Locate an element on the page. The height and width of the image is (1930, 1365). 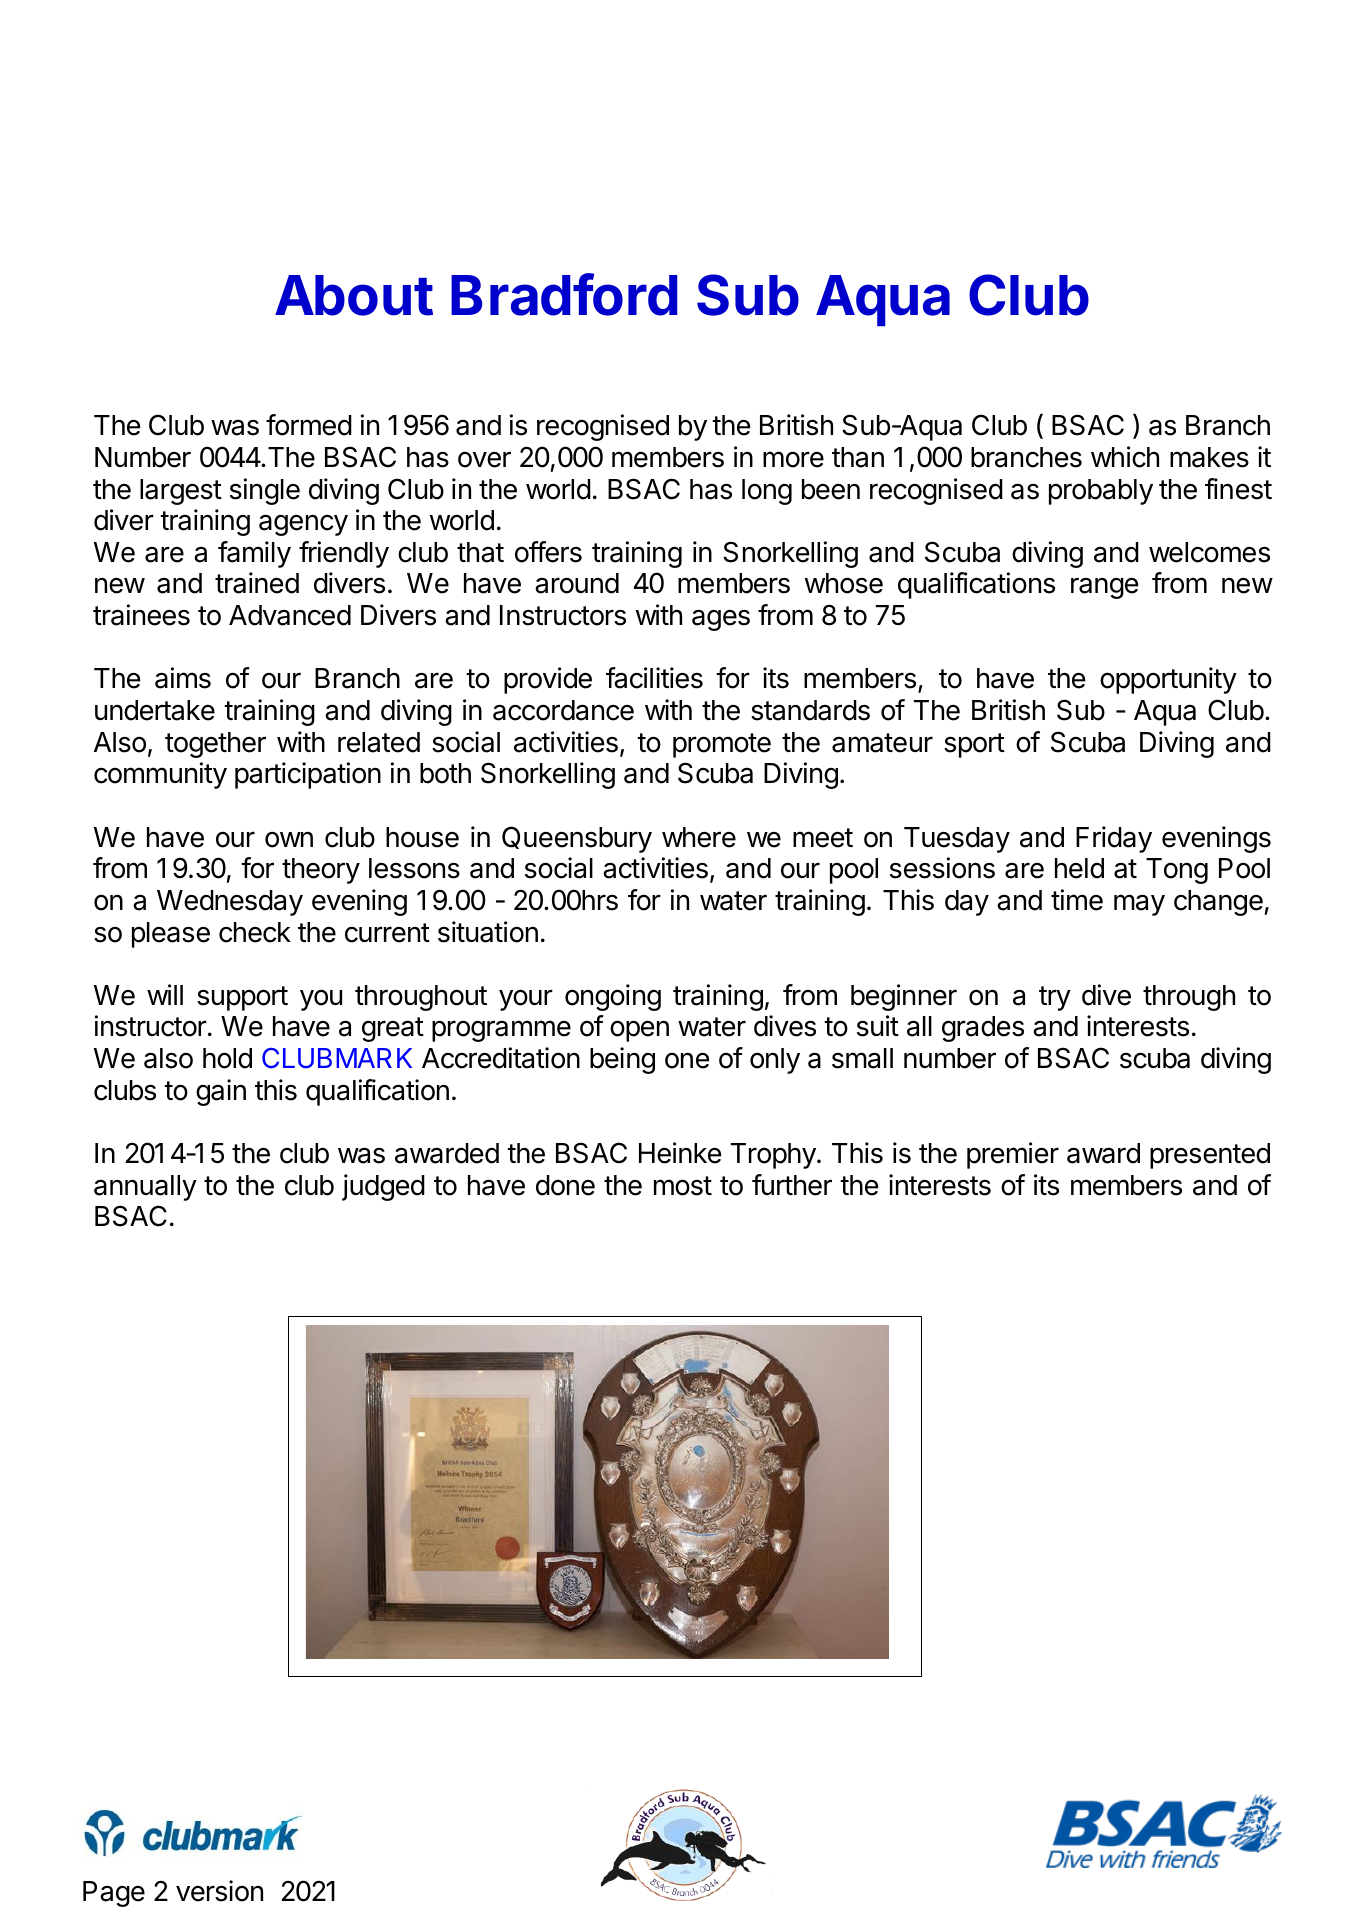
own is located at coordinates (289, 840).
